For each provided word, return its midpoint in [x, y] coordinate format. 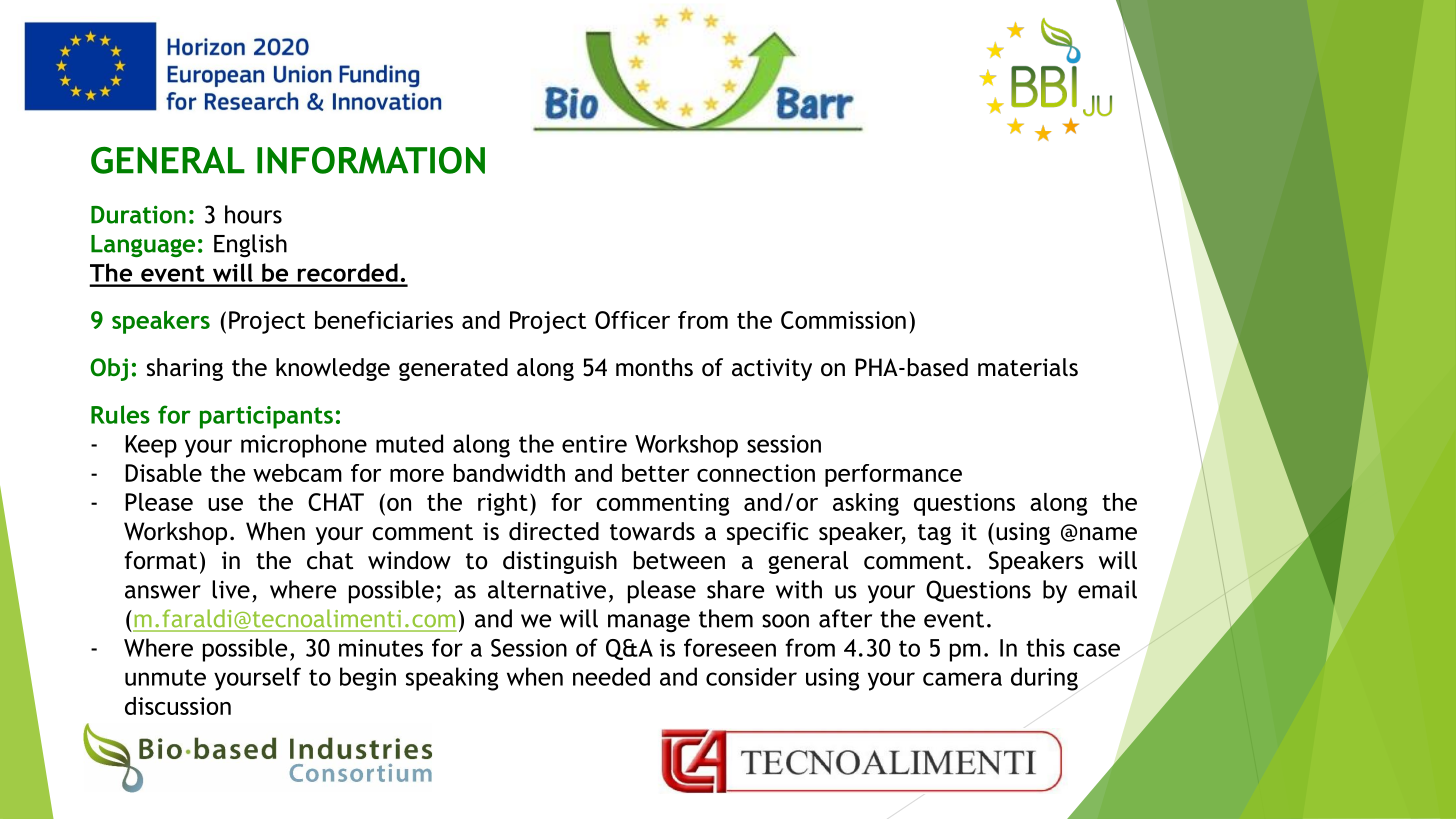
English [250, 246]
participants [266, 417]
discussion [178, 706]
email [1107, 589]
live [231, 589]
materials [1028, 367]
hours [253, 214]
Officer [632, 320]
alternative [547, 589]
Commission [843, 320]
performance [893, 475]
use [225, 504]
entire [594, 444]
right [503, 504]
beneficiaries [384, 320]
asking [866, 504]
